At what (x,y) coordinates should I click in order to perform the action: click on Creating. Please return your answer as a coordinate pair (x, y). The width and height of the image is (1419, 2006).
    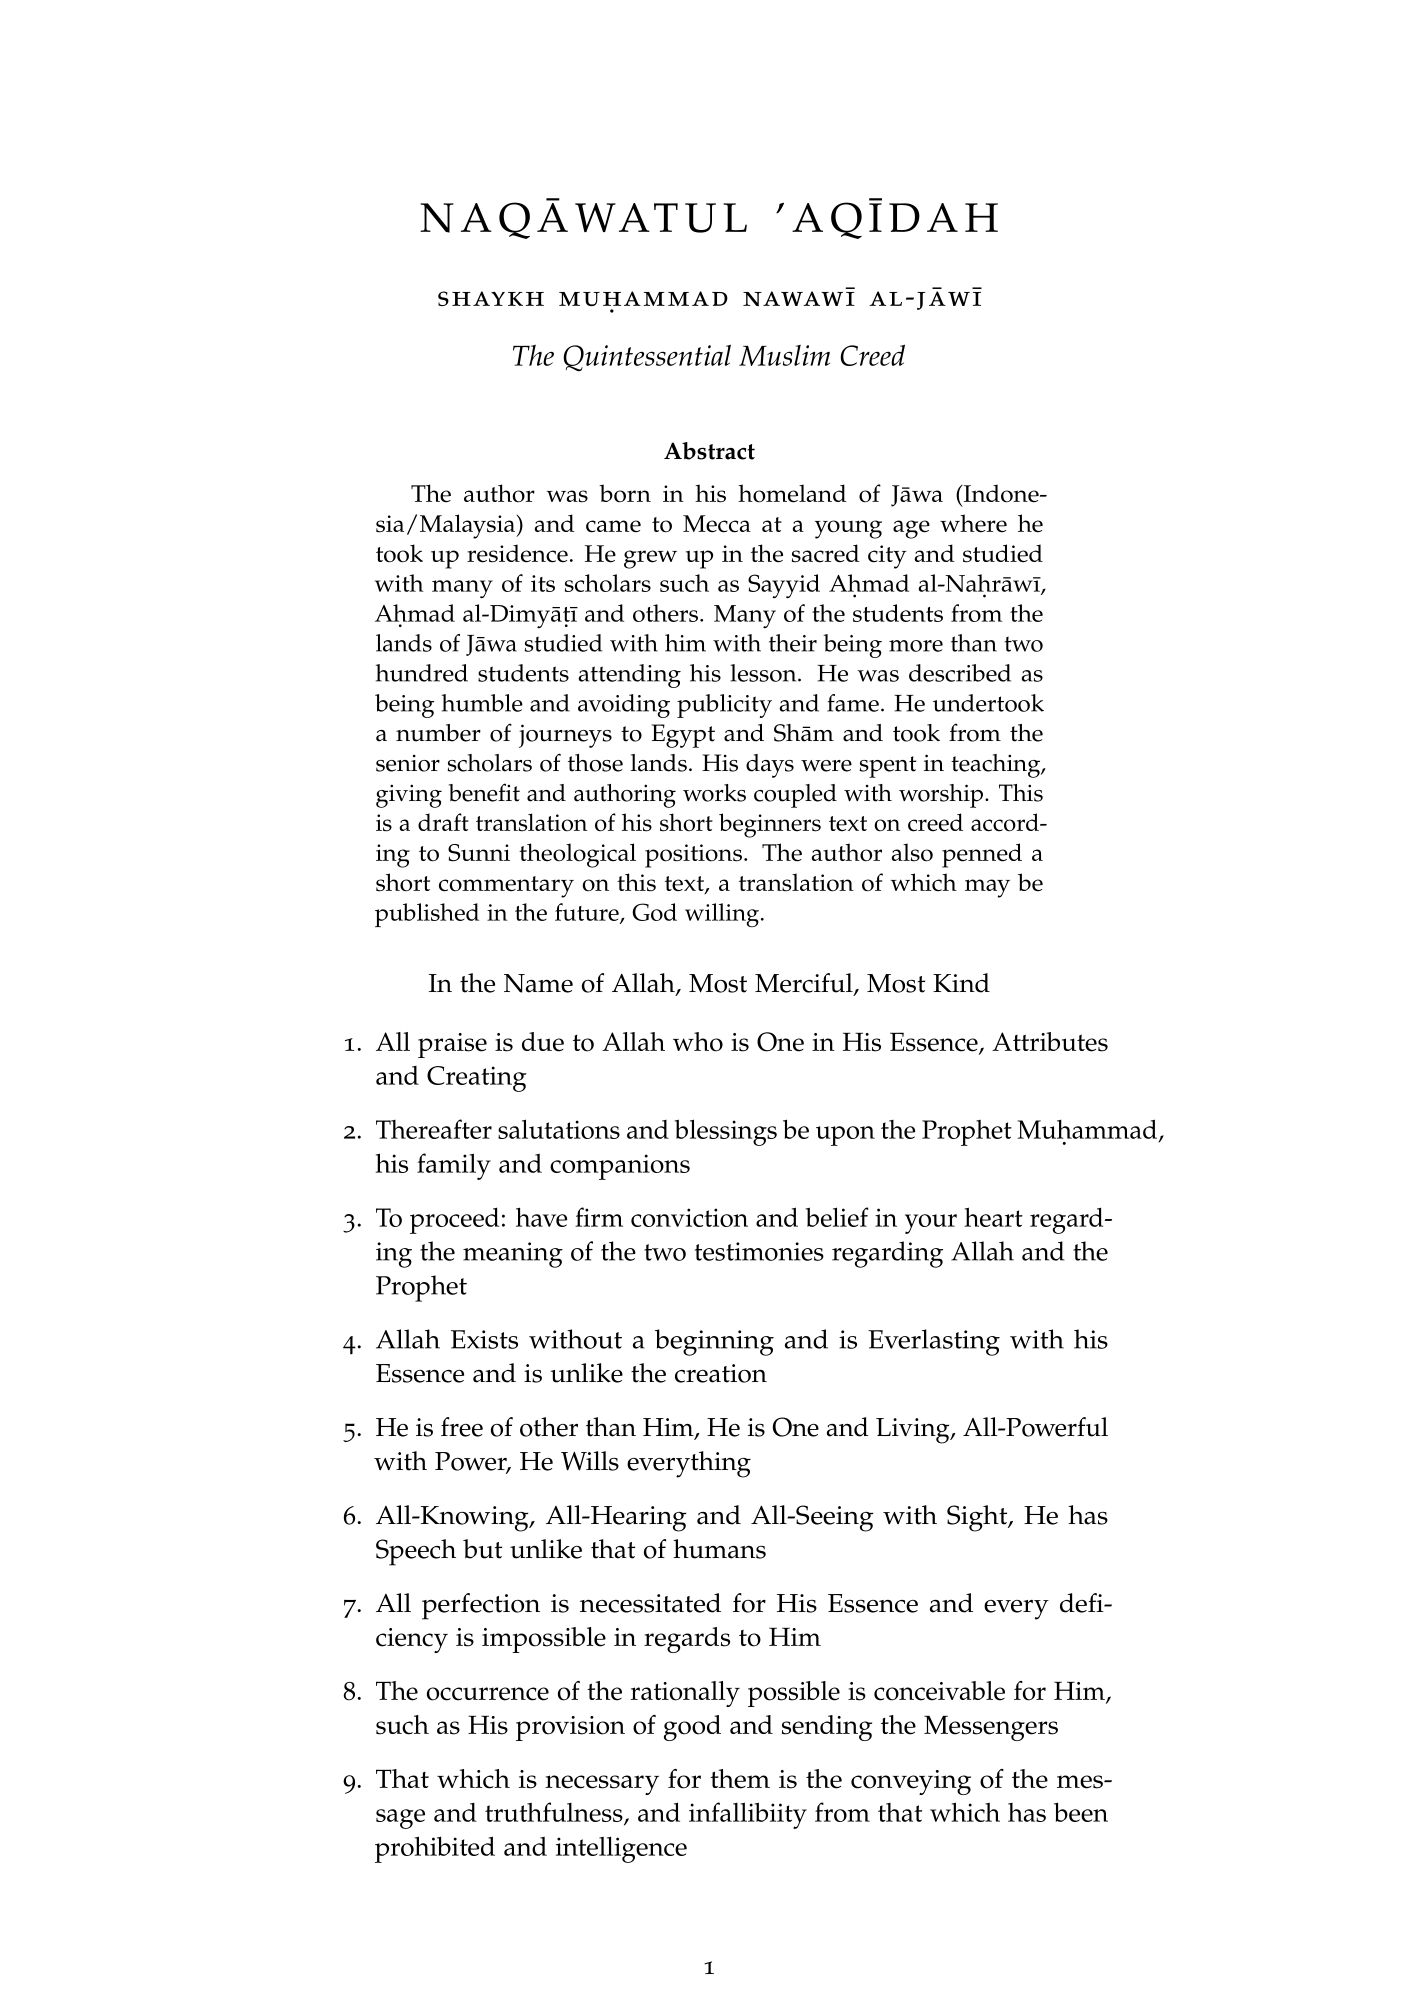
    Looking at the image, I should click on (477, 1079).
